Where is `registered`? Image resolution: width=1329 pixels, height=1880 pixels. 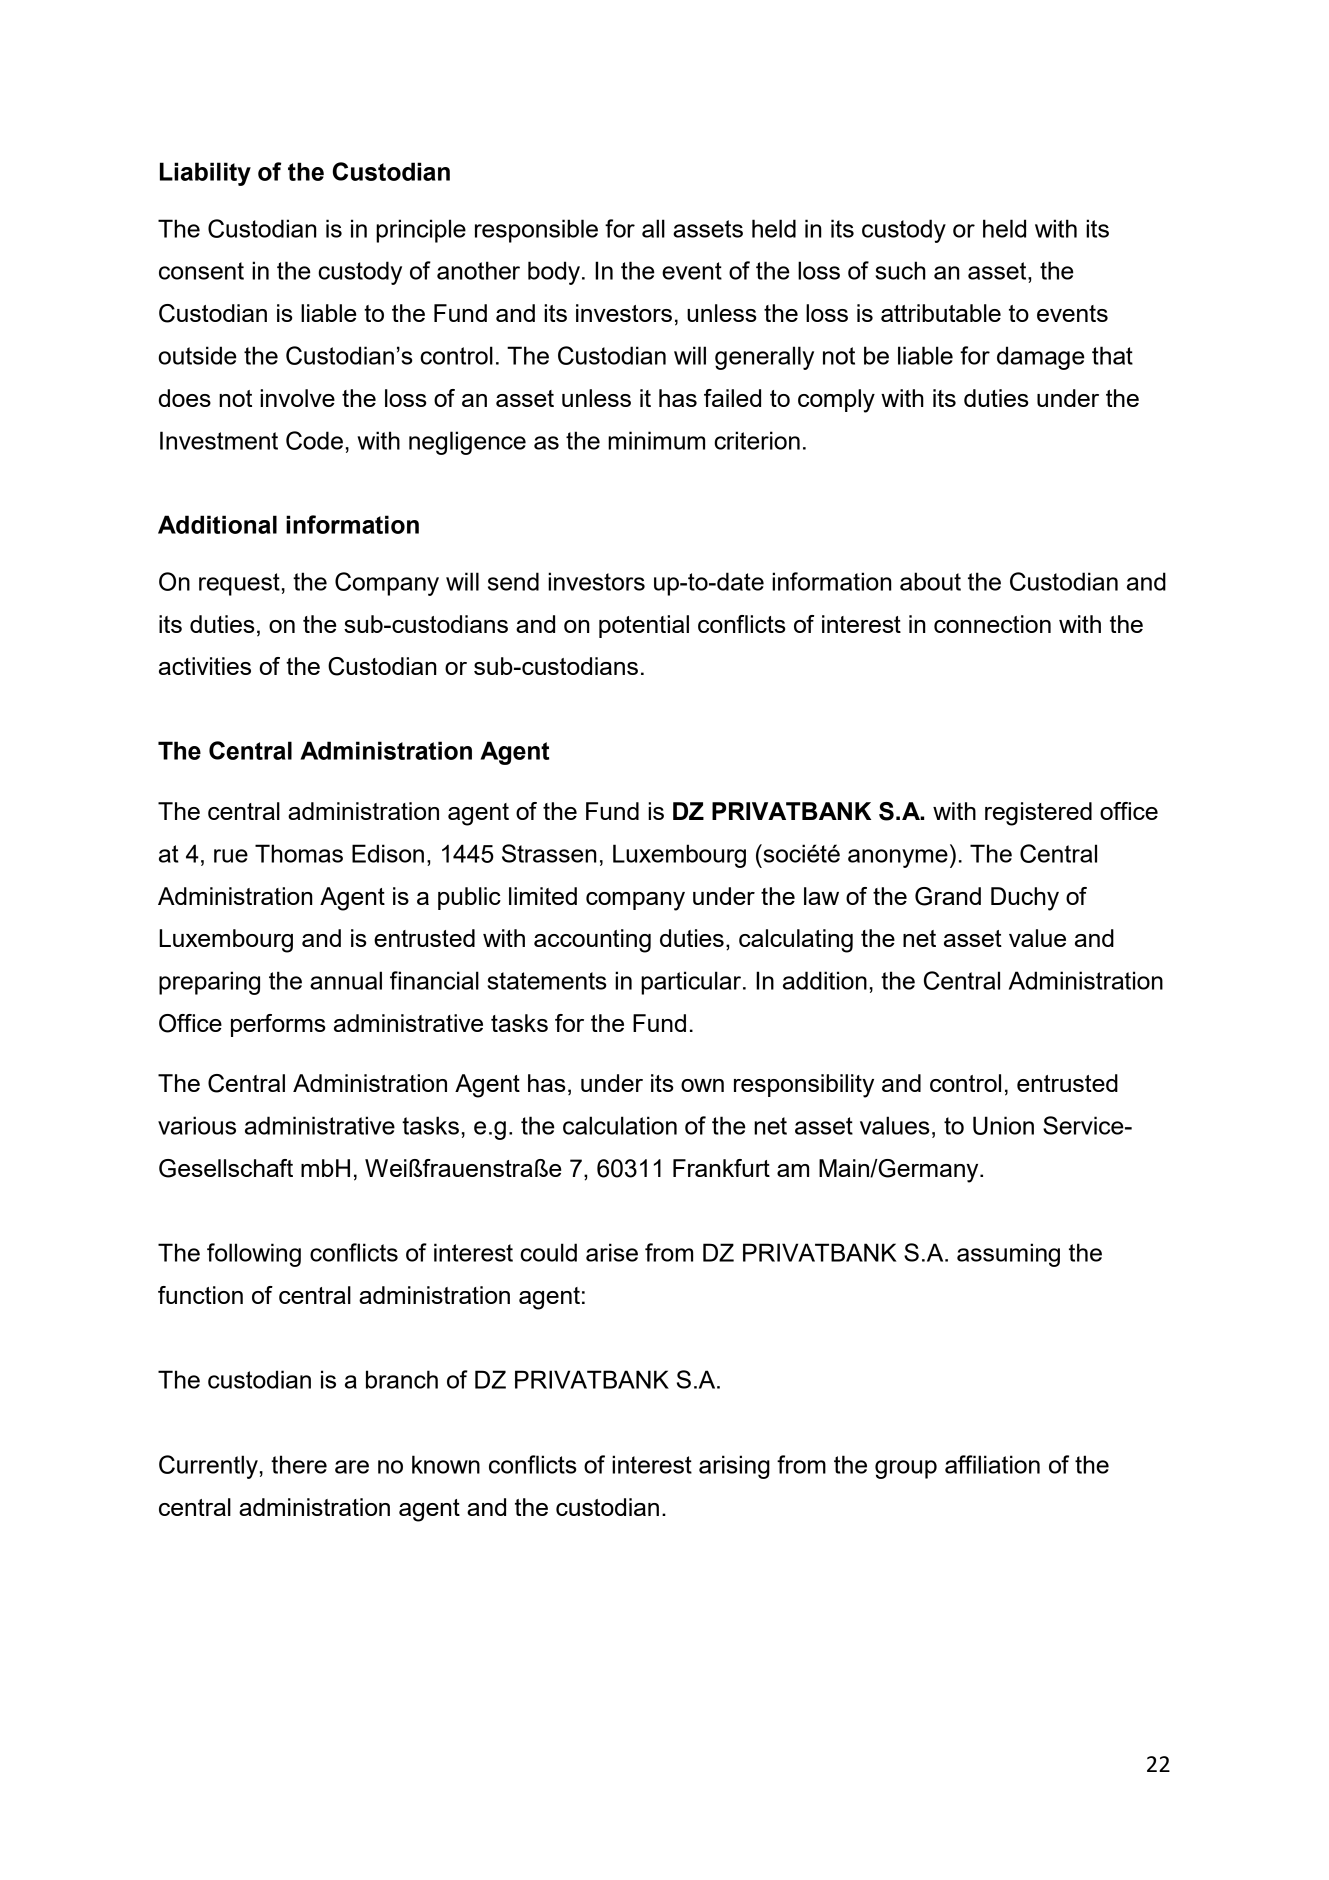
registered is located at coordinates (1038, 814).
